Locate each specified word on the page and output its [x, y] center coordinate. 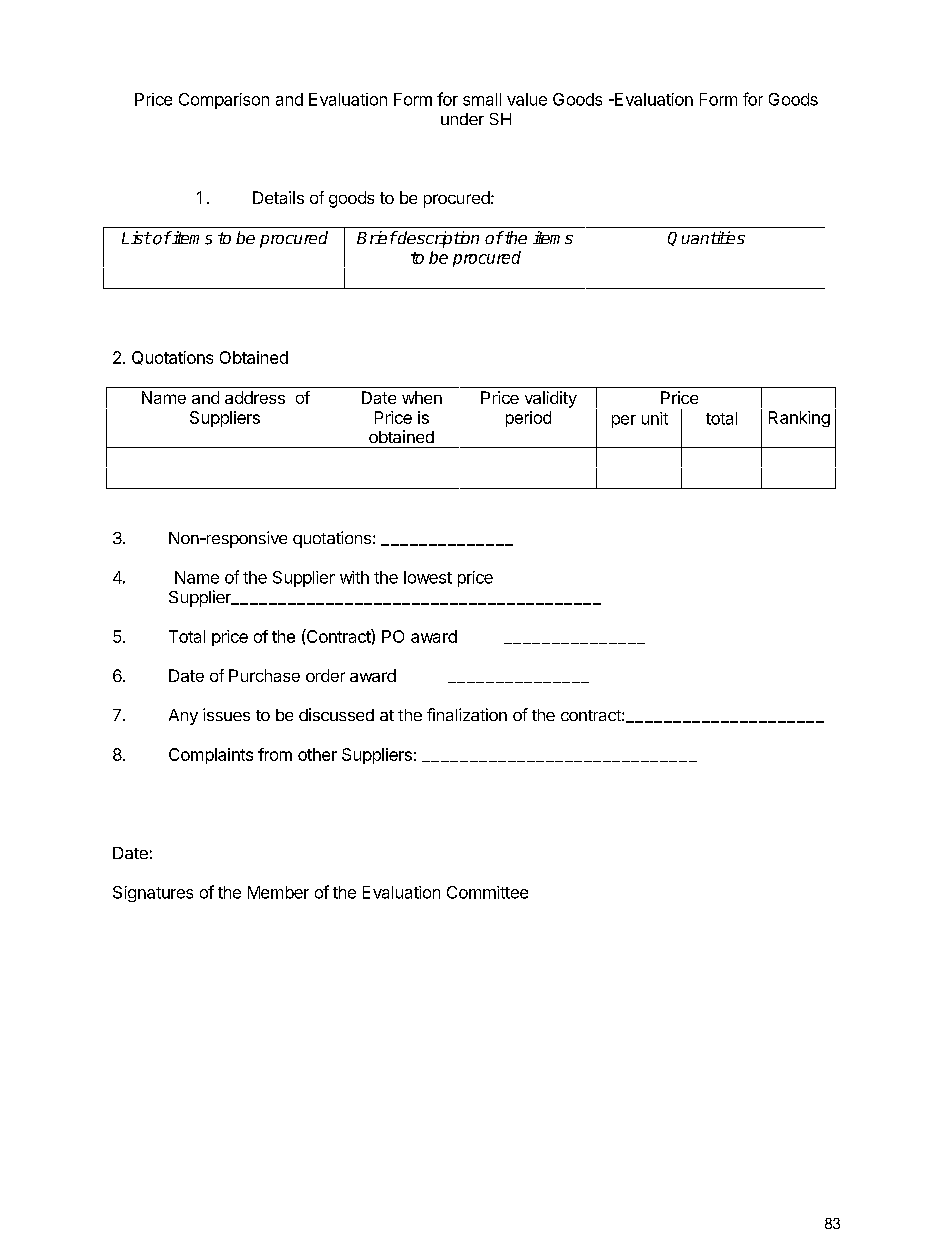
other [317, 754]
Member [278, 892]
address [255, 397]
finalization [467, 714]
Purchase [264, 675]
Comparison [224, 101]
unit [655, 418]
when [422, 397]
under [462, 119]
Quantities [706, 238]
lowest [428, 577]
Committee [487, 892]
